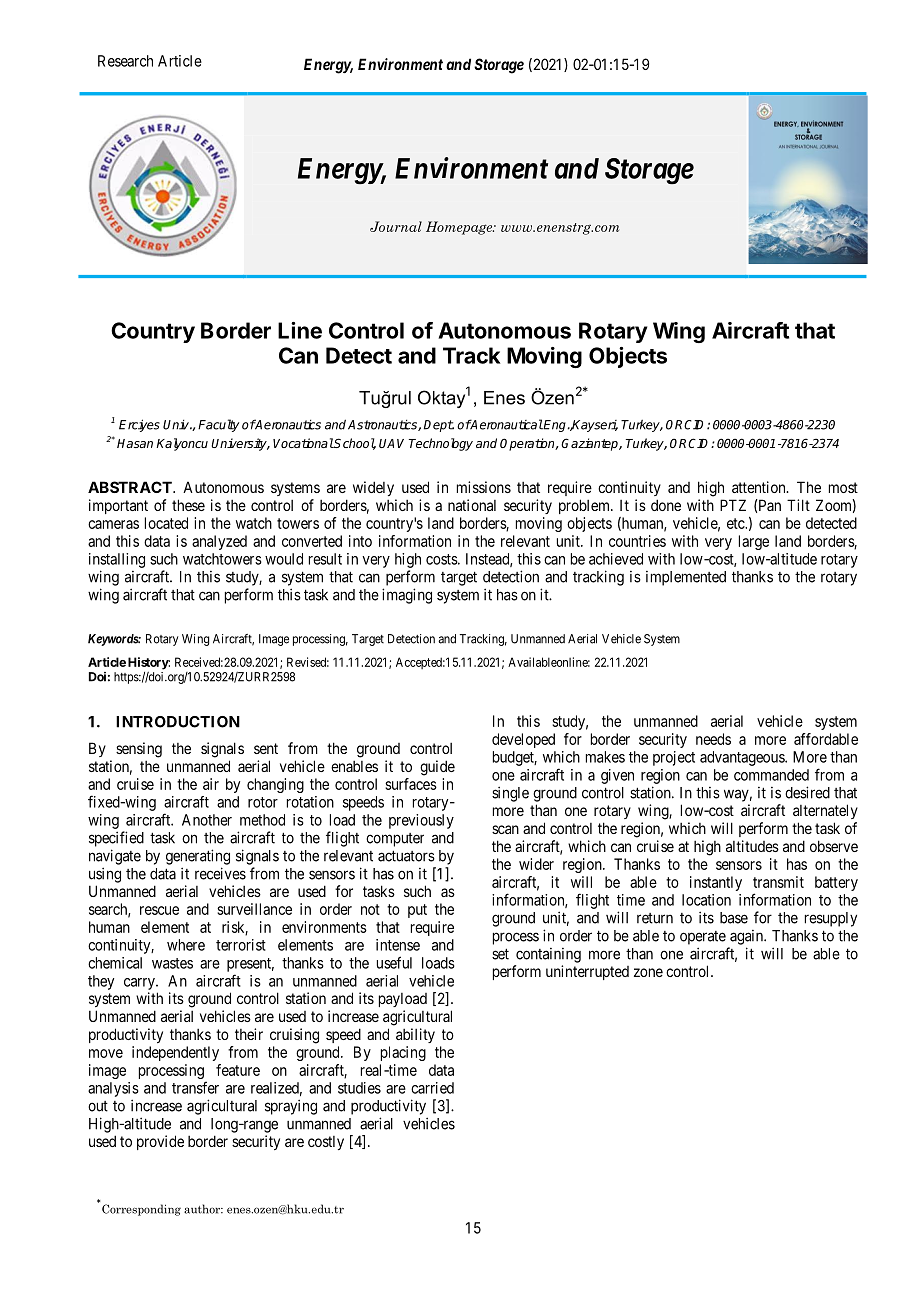 This screenshot has height=1308, width=924. What do you see at coordinates (203, 1209) in the screenshot?
I see `author` at bounding box center [203, 1209].
